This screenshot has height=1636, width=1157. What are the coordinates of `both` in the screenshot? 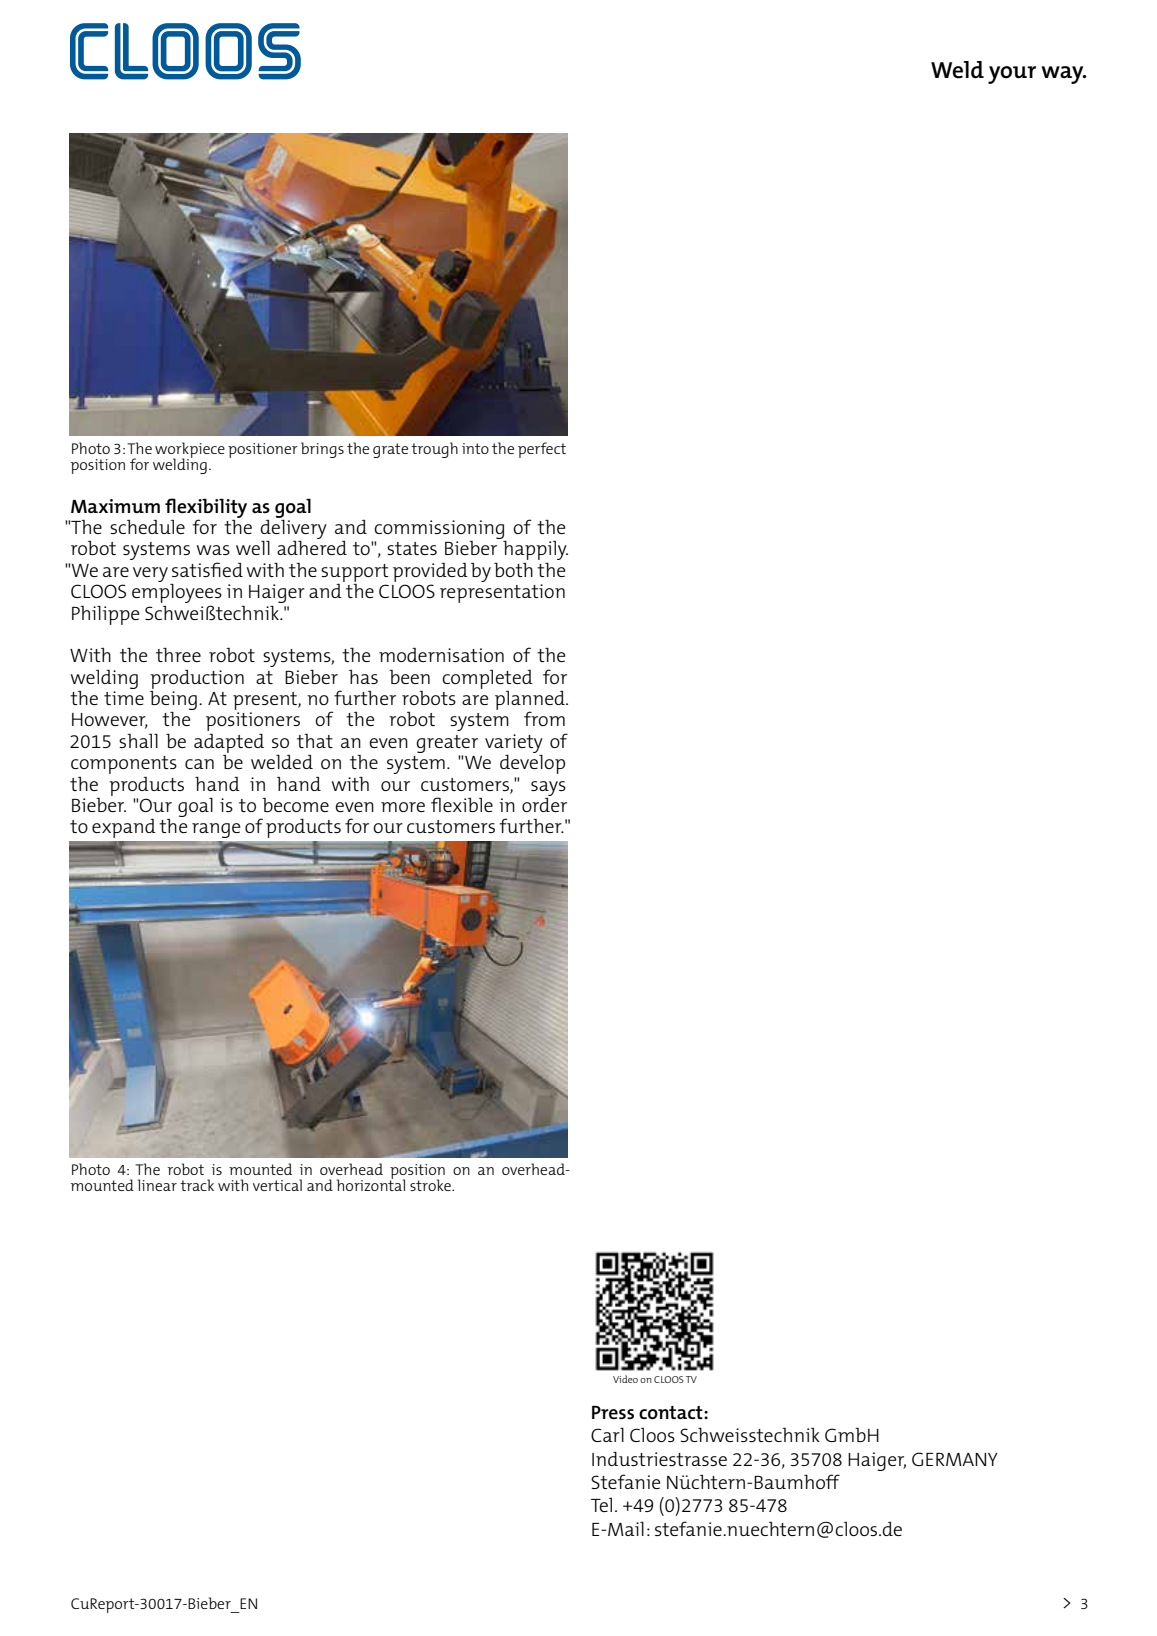 It's located at (513, 570).
